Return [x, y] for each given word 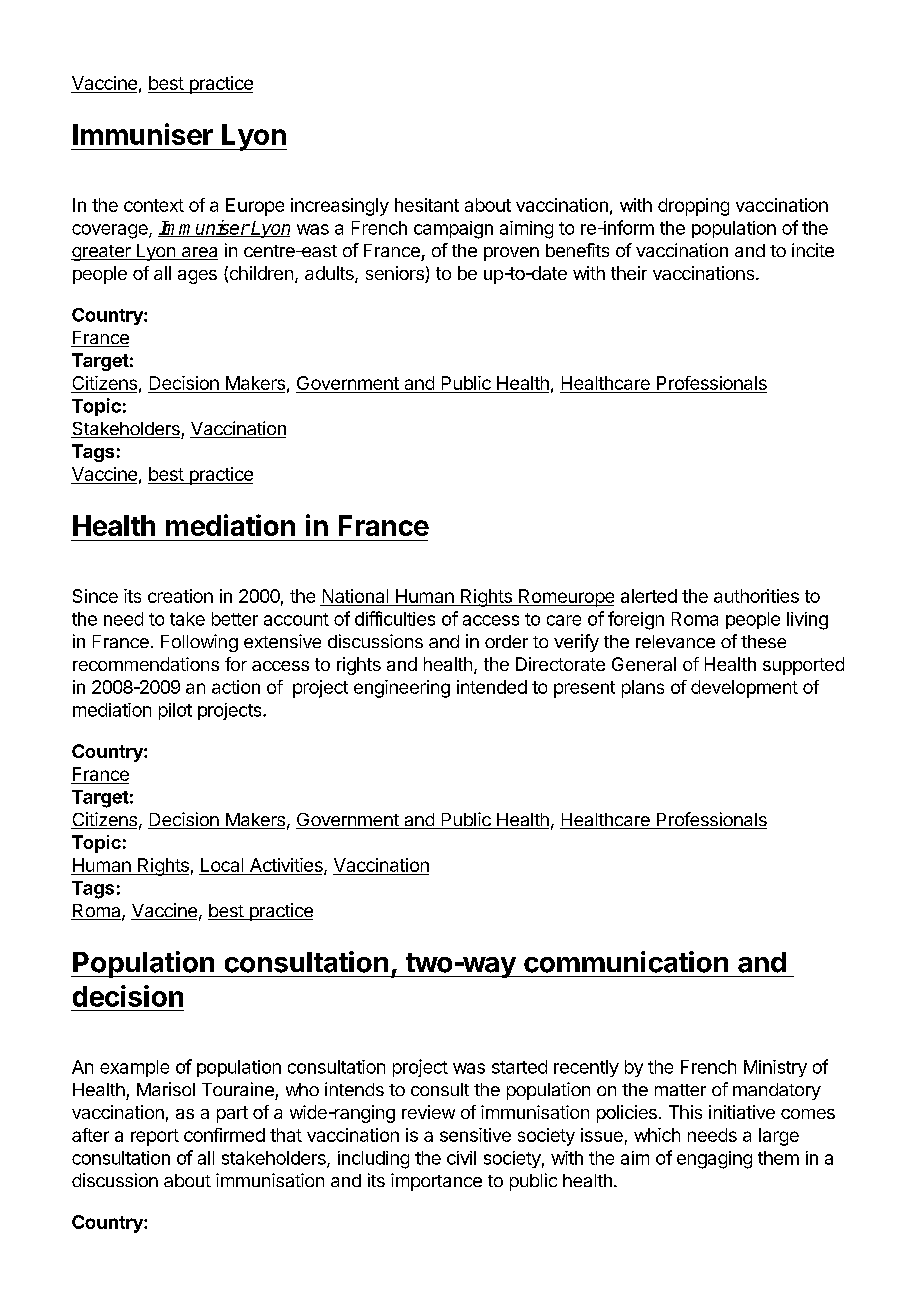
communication [626, 962]
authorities [756, 596]
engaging [714, 1160]
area [198, 253]
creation [180, 596]
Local [222, 865]
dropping [693, 207]
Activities [287, 866]
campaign [453, 230]
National [355, 596]
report [155, 1137]
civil [461, 1158]
